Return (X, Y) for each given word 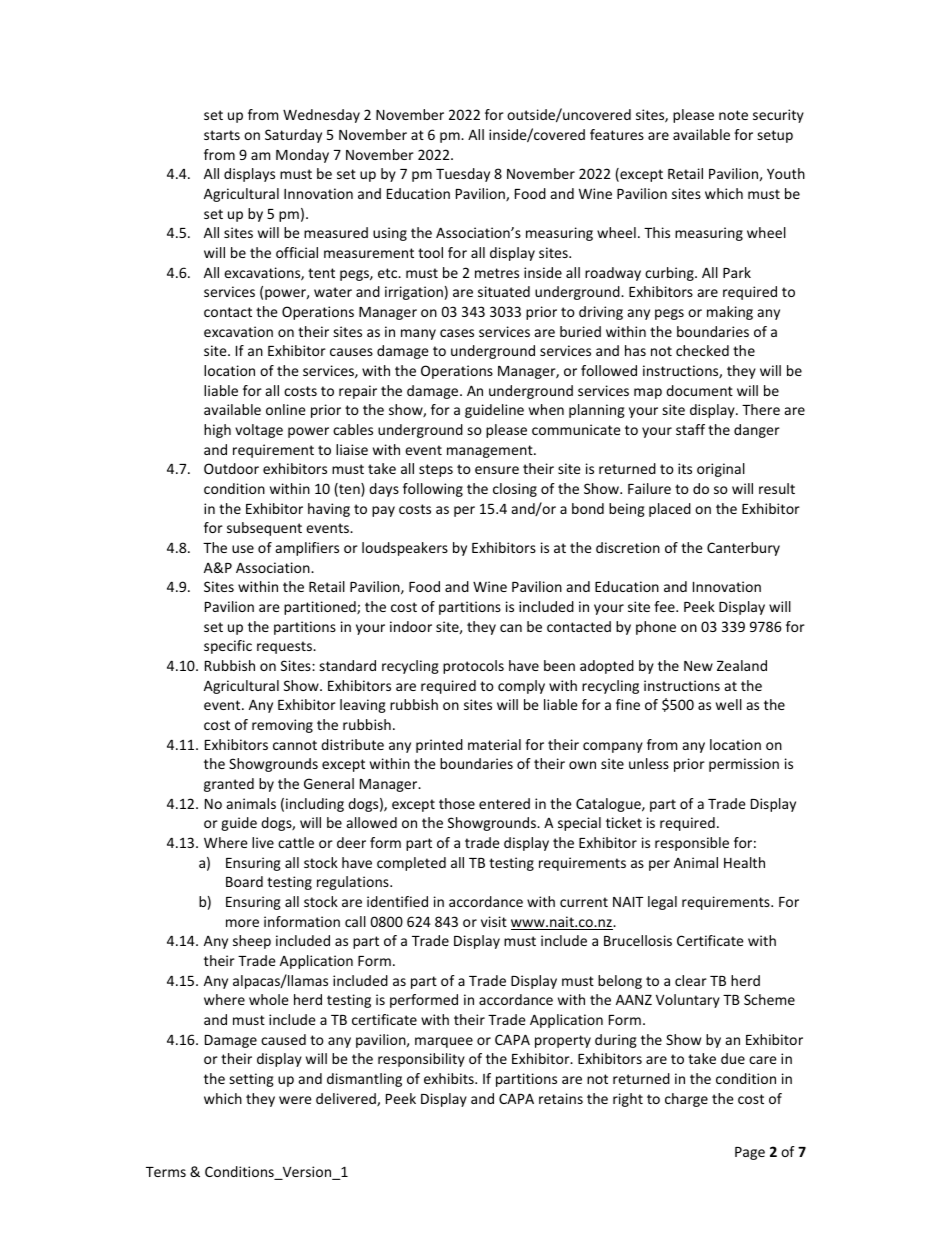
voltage (259, 431)
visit (494, 921)
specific (228, 647)
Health (744, 862)
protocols (473, 667)
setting (251, 1080)
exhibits (450, 1078)
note (733, 115)
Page (750, 1153)
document (699, 390)
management (491, 451)
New (698, 666)
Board (244, 881)
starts (222, 135)
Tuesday (463, 175)
